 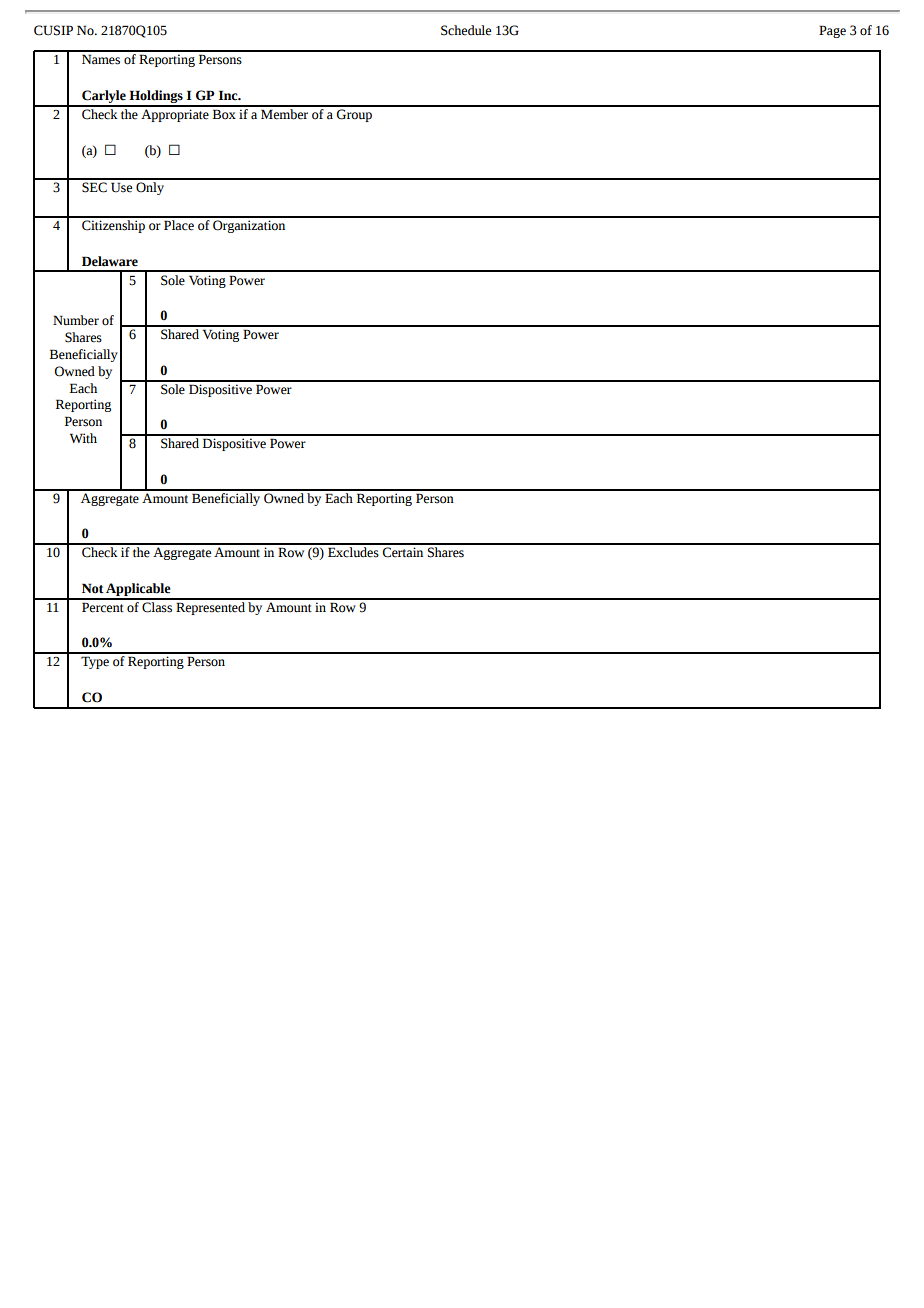 I want to click on Page, so click(x=832, y=31).
